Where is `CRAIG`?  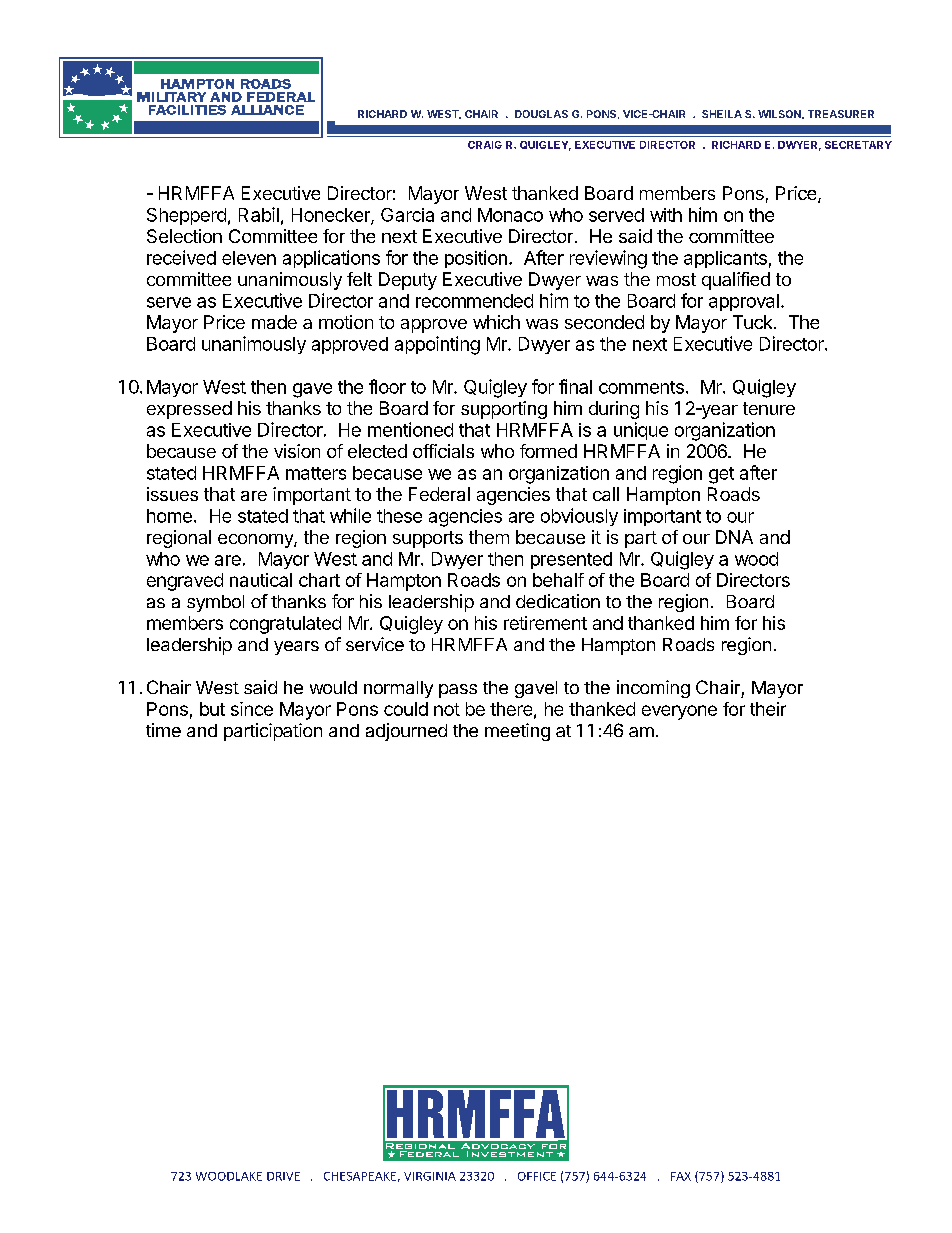
CRAIG is located at coordinates (485, 145).
